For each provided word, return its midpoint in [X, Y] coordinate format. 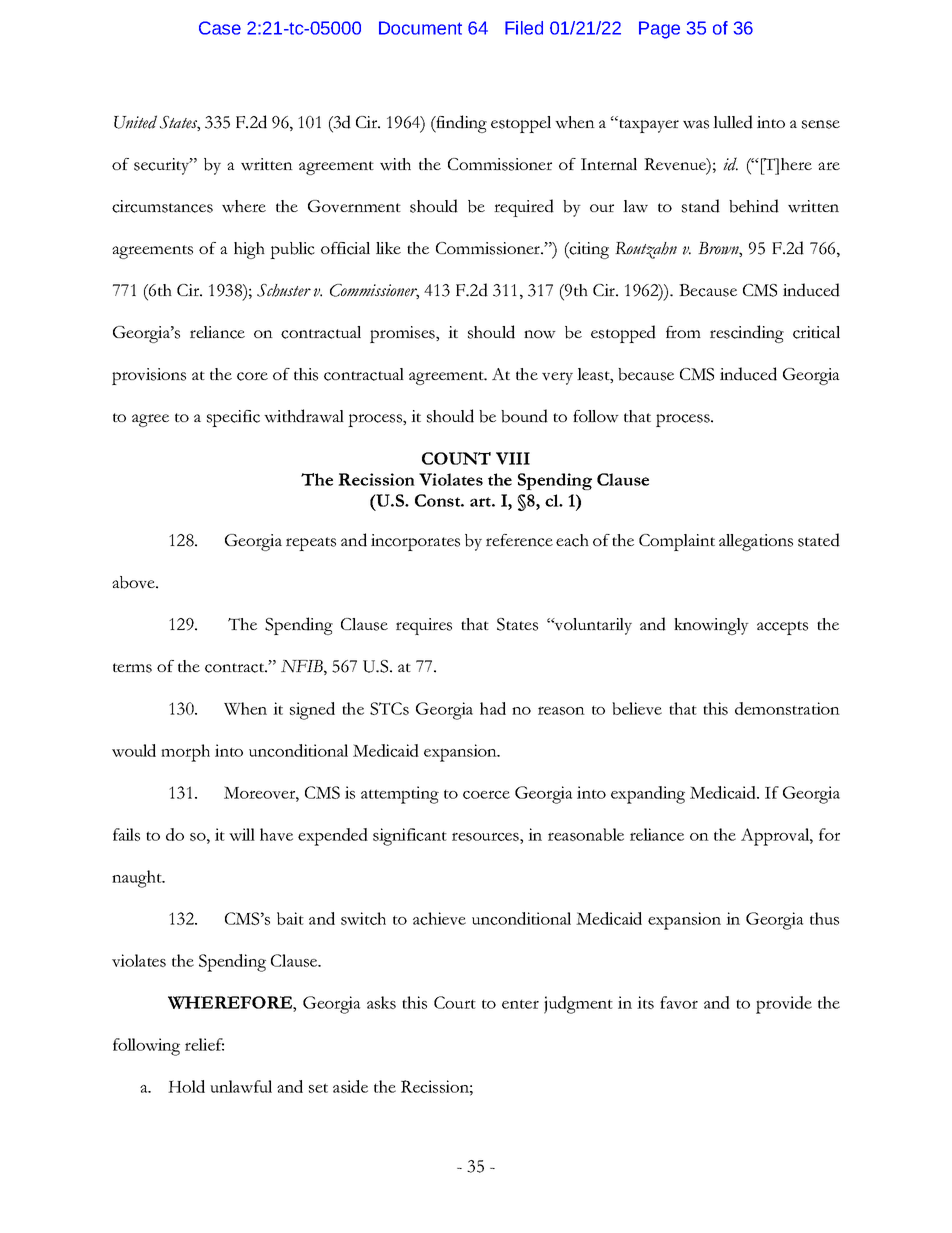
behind [754, 206]
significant [410, 837]
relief [204, 1044]
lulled [733, 122]
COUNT [456, 458]
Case [220, 28]
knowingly [711, 626]
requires [424, 626]
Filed [524, 28]
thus [824, 918]
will [242, 834]
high [249, 250]
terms [132, 668]
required [524, 208]
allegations [756, 542]
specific [233, 418]
